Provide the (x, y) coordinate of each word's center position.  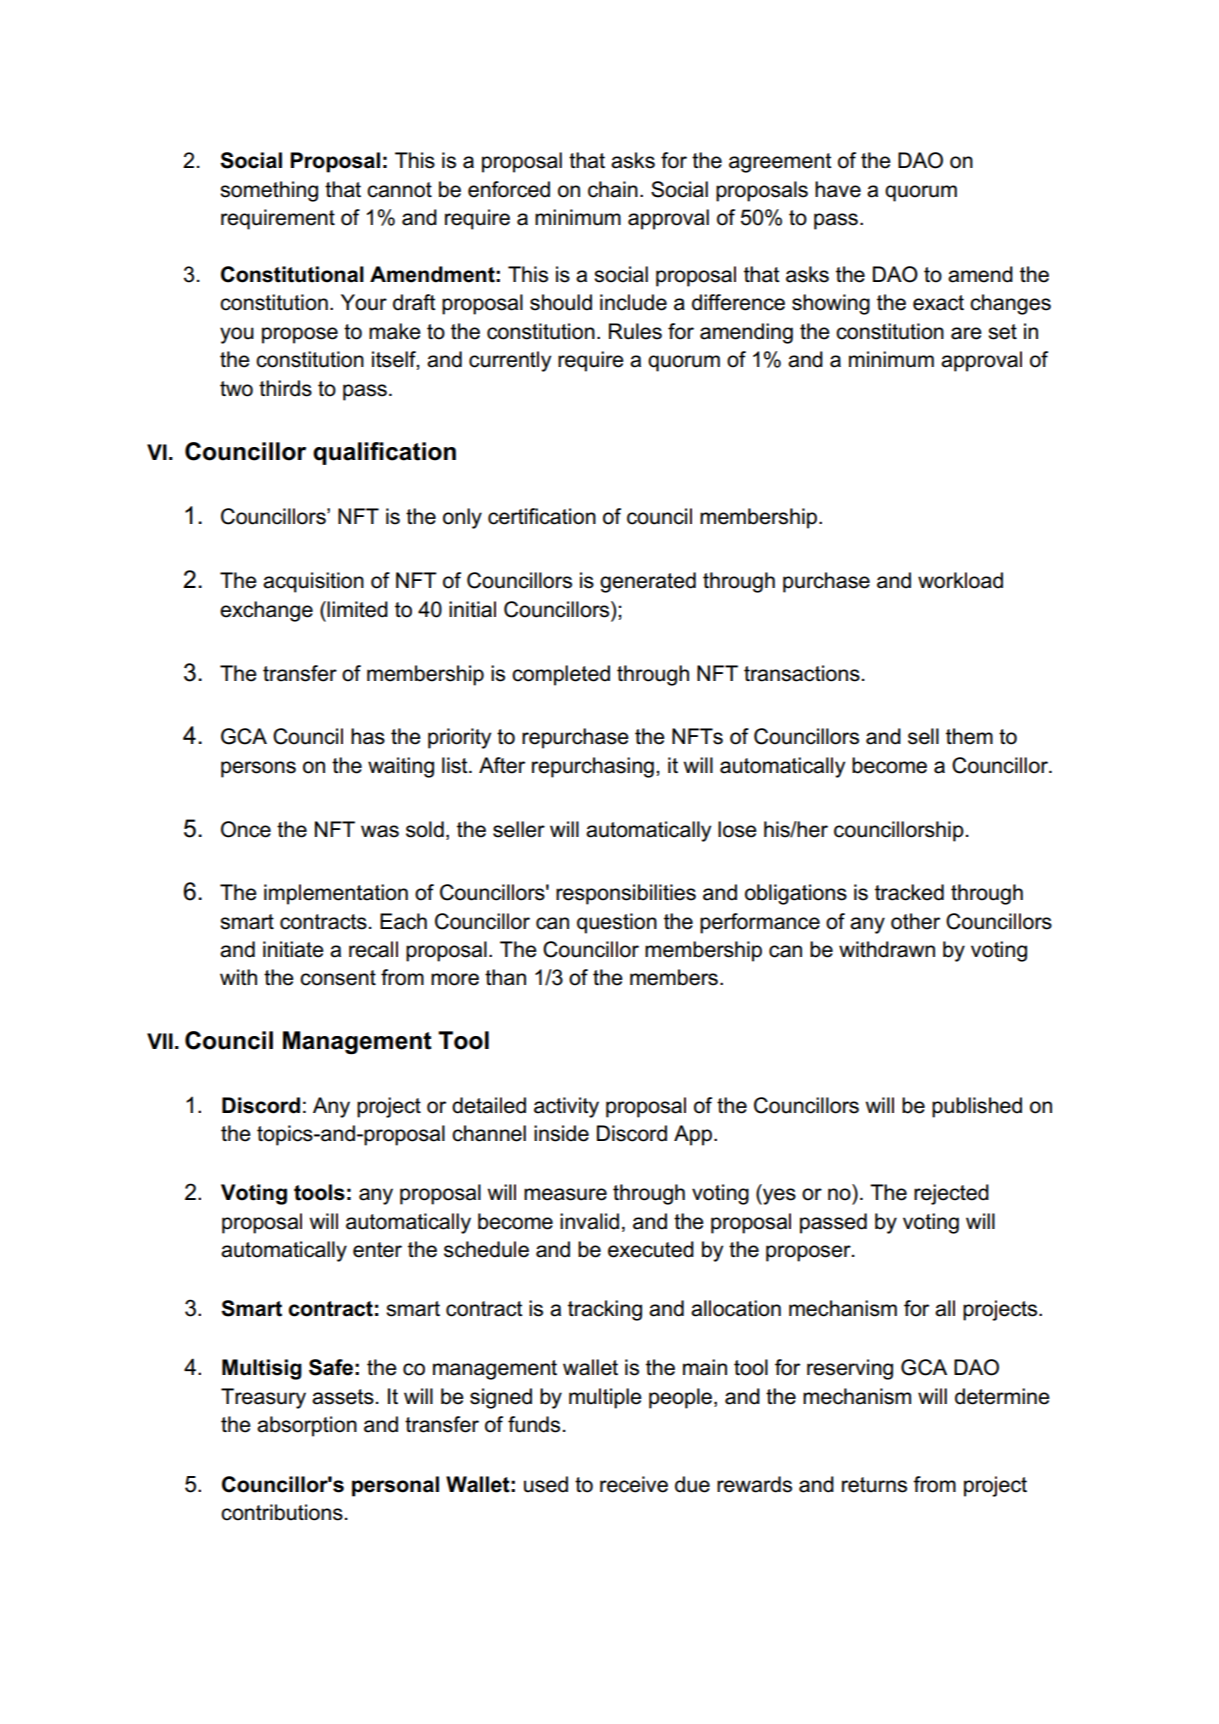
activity (566, 1107)
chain (613, 189)
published (977, 1107)
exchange (266, 611)
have (838, 189)
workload (960, 580)
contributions (282, 1512)
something (269, 191)
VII (160, 1041)
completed (561, 675)
